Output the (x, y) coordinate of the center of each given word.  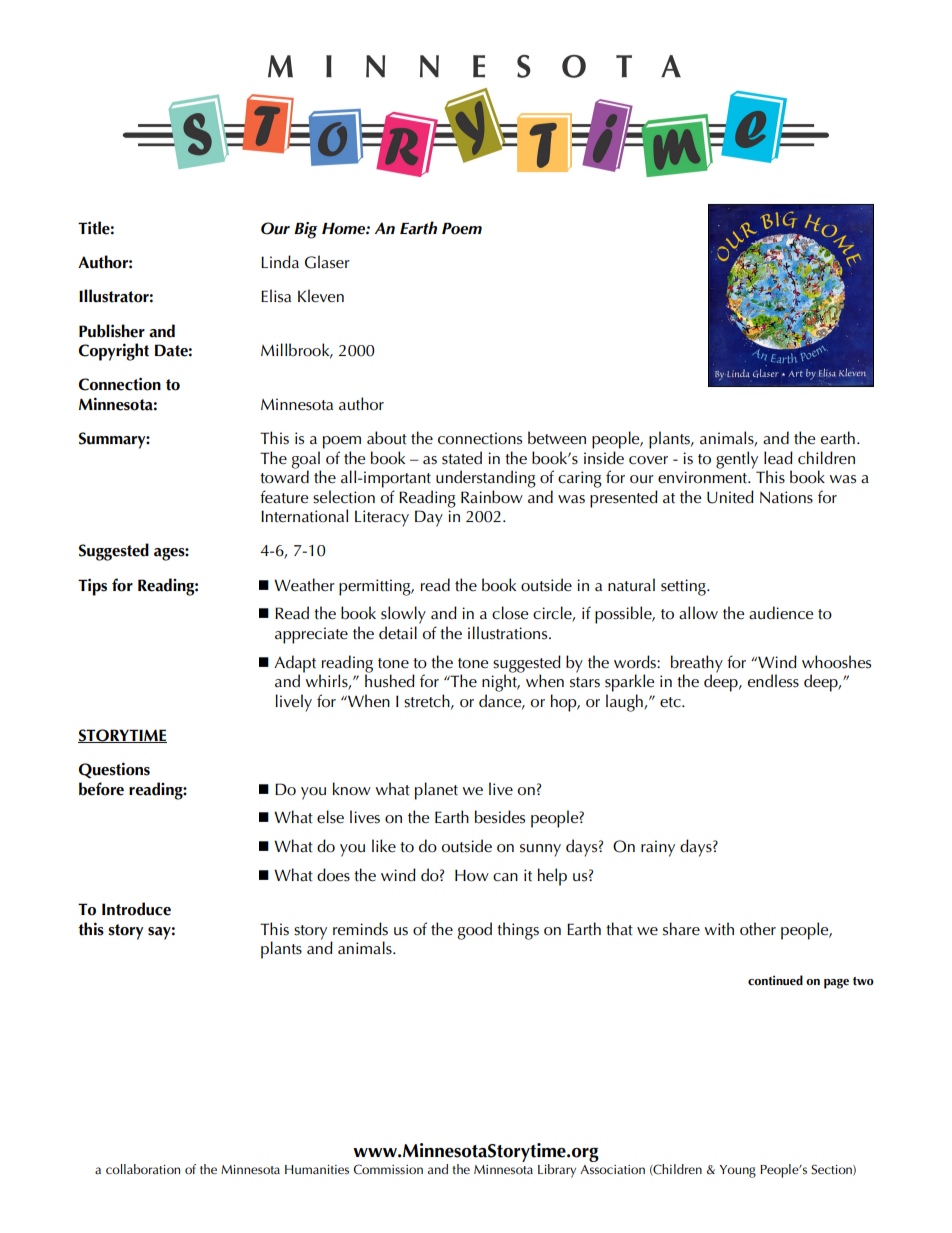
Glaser (327, 262)
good (475, 931)
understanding (486, 479)
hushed (390, 680)
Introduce (136, 909)
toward (284, 476)
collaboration (143, 1169)
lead (778, 458)
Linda (280, 262)
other (758, 929)
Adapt (295, 665)
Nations (786, 497)
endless (773, 681)
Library (557, 1171)
